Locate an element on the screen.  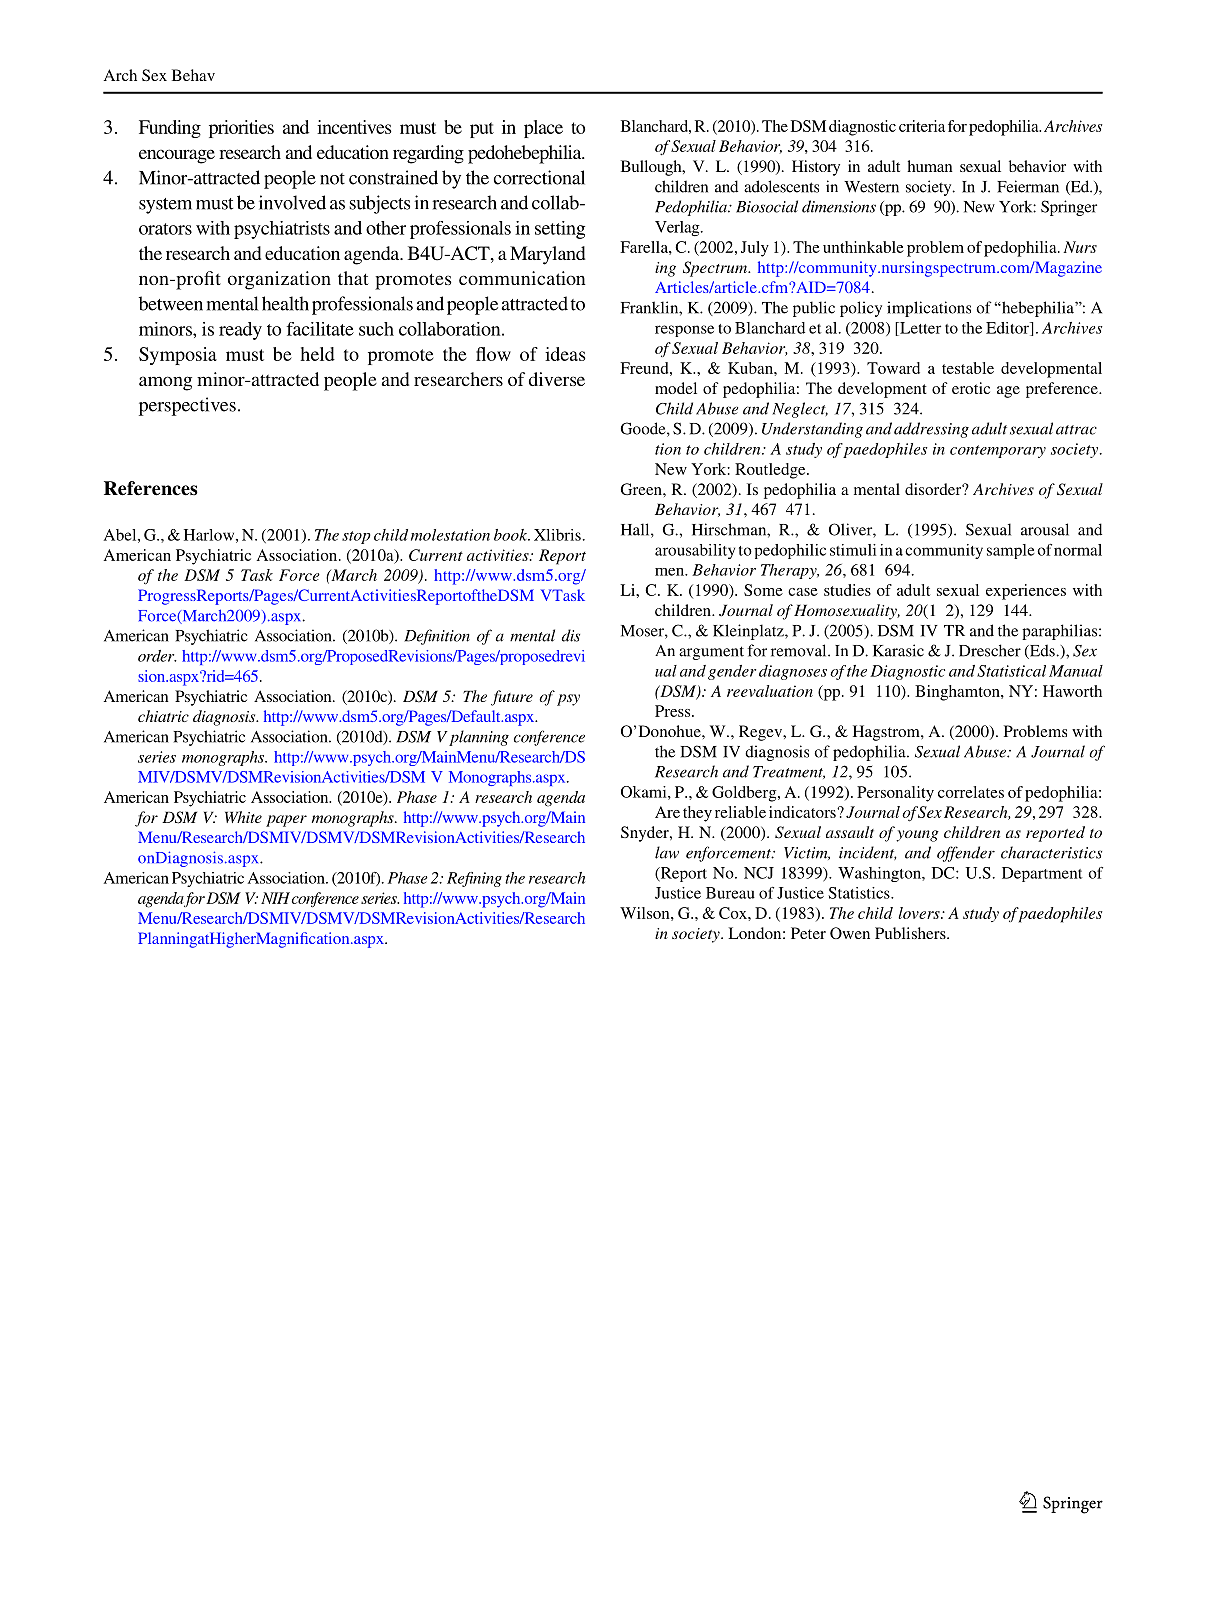
human is located at coordinates (930, 166).
